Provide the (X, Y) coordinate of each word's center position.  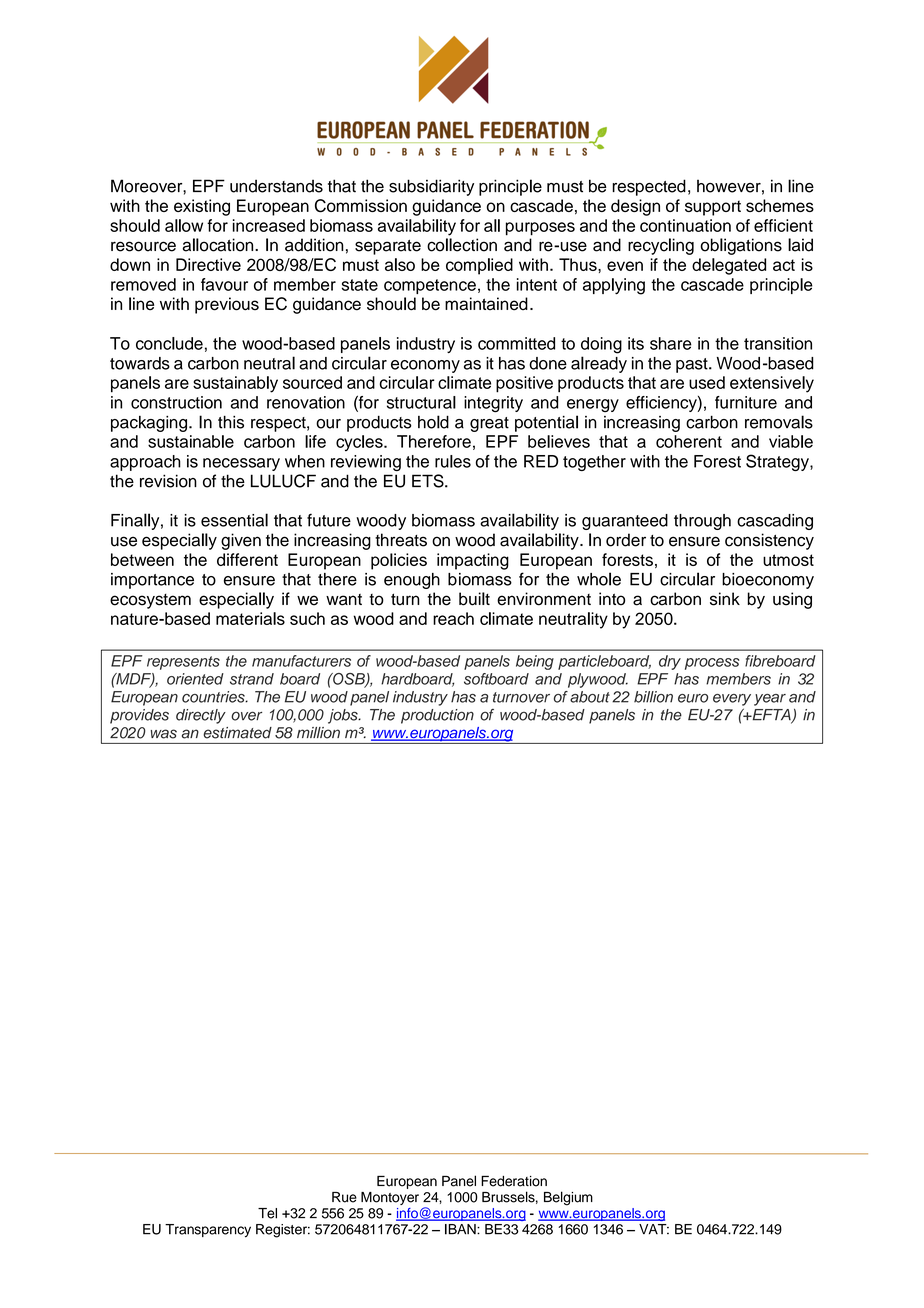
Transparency (208, 1231)
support (713, 208)
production (437, 716)
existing (202, 207)
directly (201, 716)
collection (462, 245)
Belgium (568, 1198)
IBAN (461, 1229)
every (732, 700)
